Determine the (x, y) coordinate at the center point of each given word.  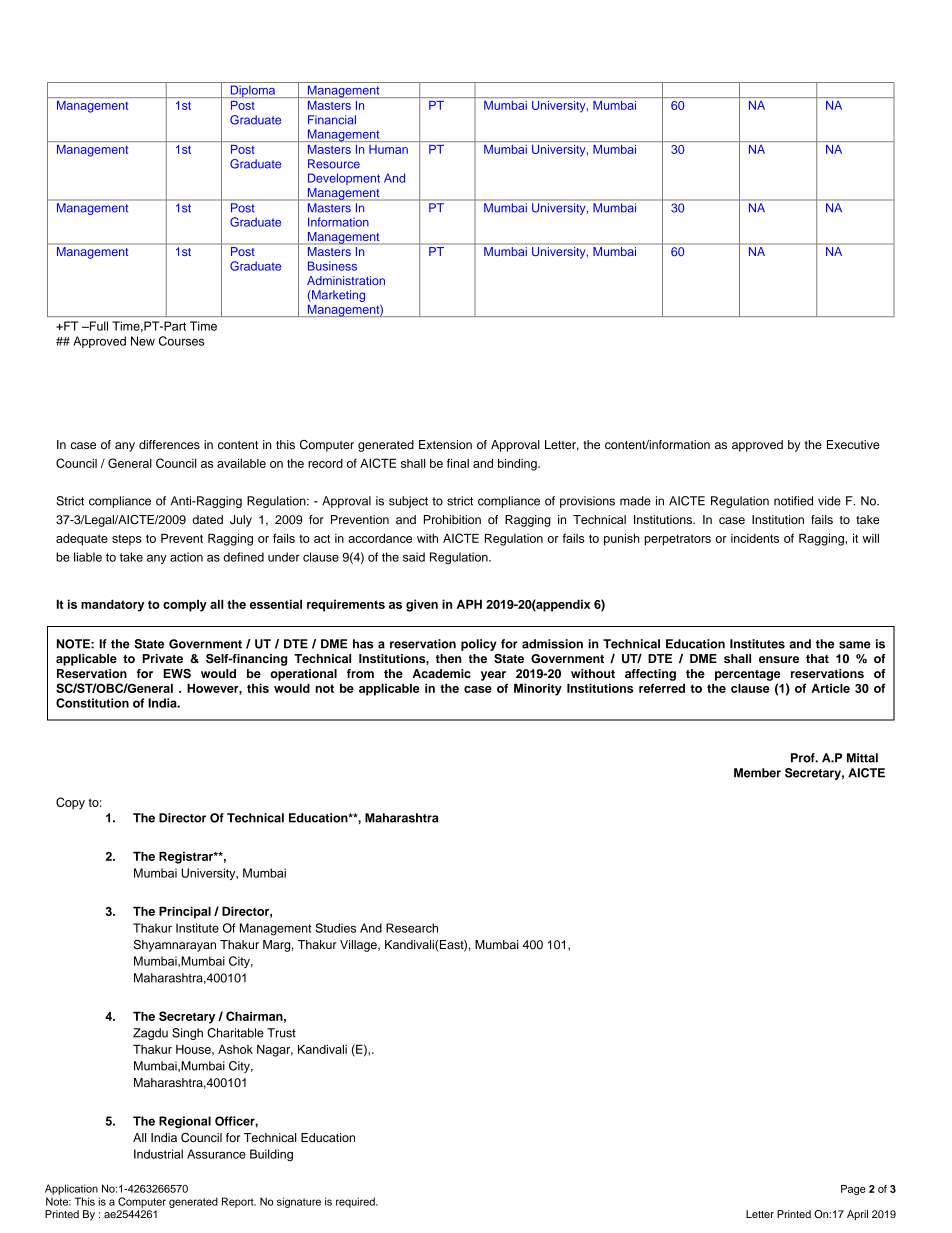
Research (412, 928)
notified (793, 501)
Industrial (158, 1154)
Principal (185, 912)
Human (388, 149)
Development (344, 179)
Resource (334, 164)
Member (757, 773)
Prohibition (452, 519)
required (356, 1202)
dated (207, 519)
